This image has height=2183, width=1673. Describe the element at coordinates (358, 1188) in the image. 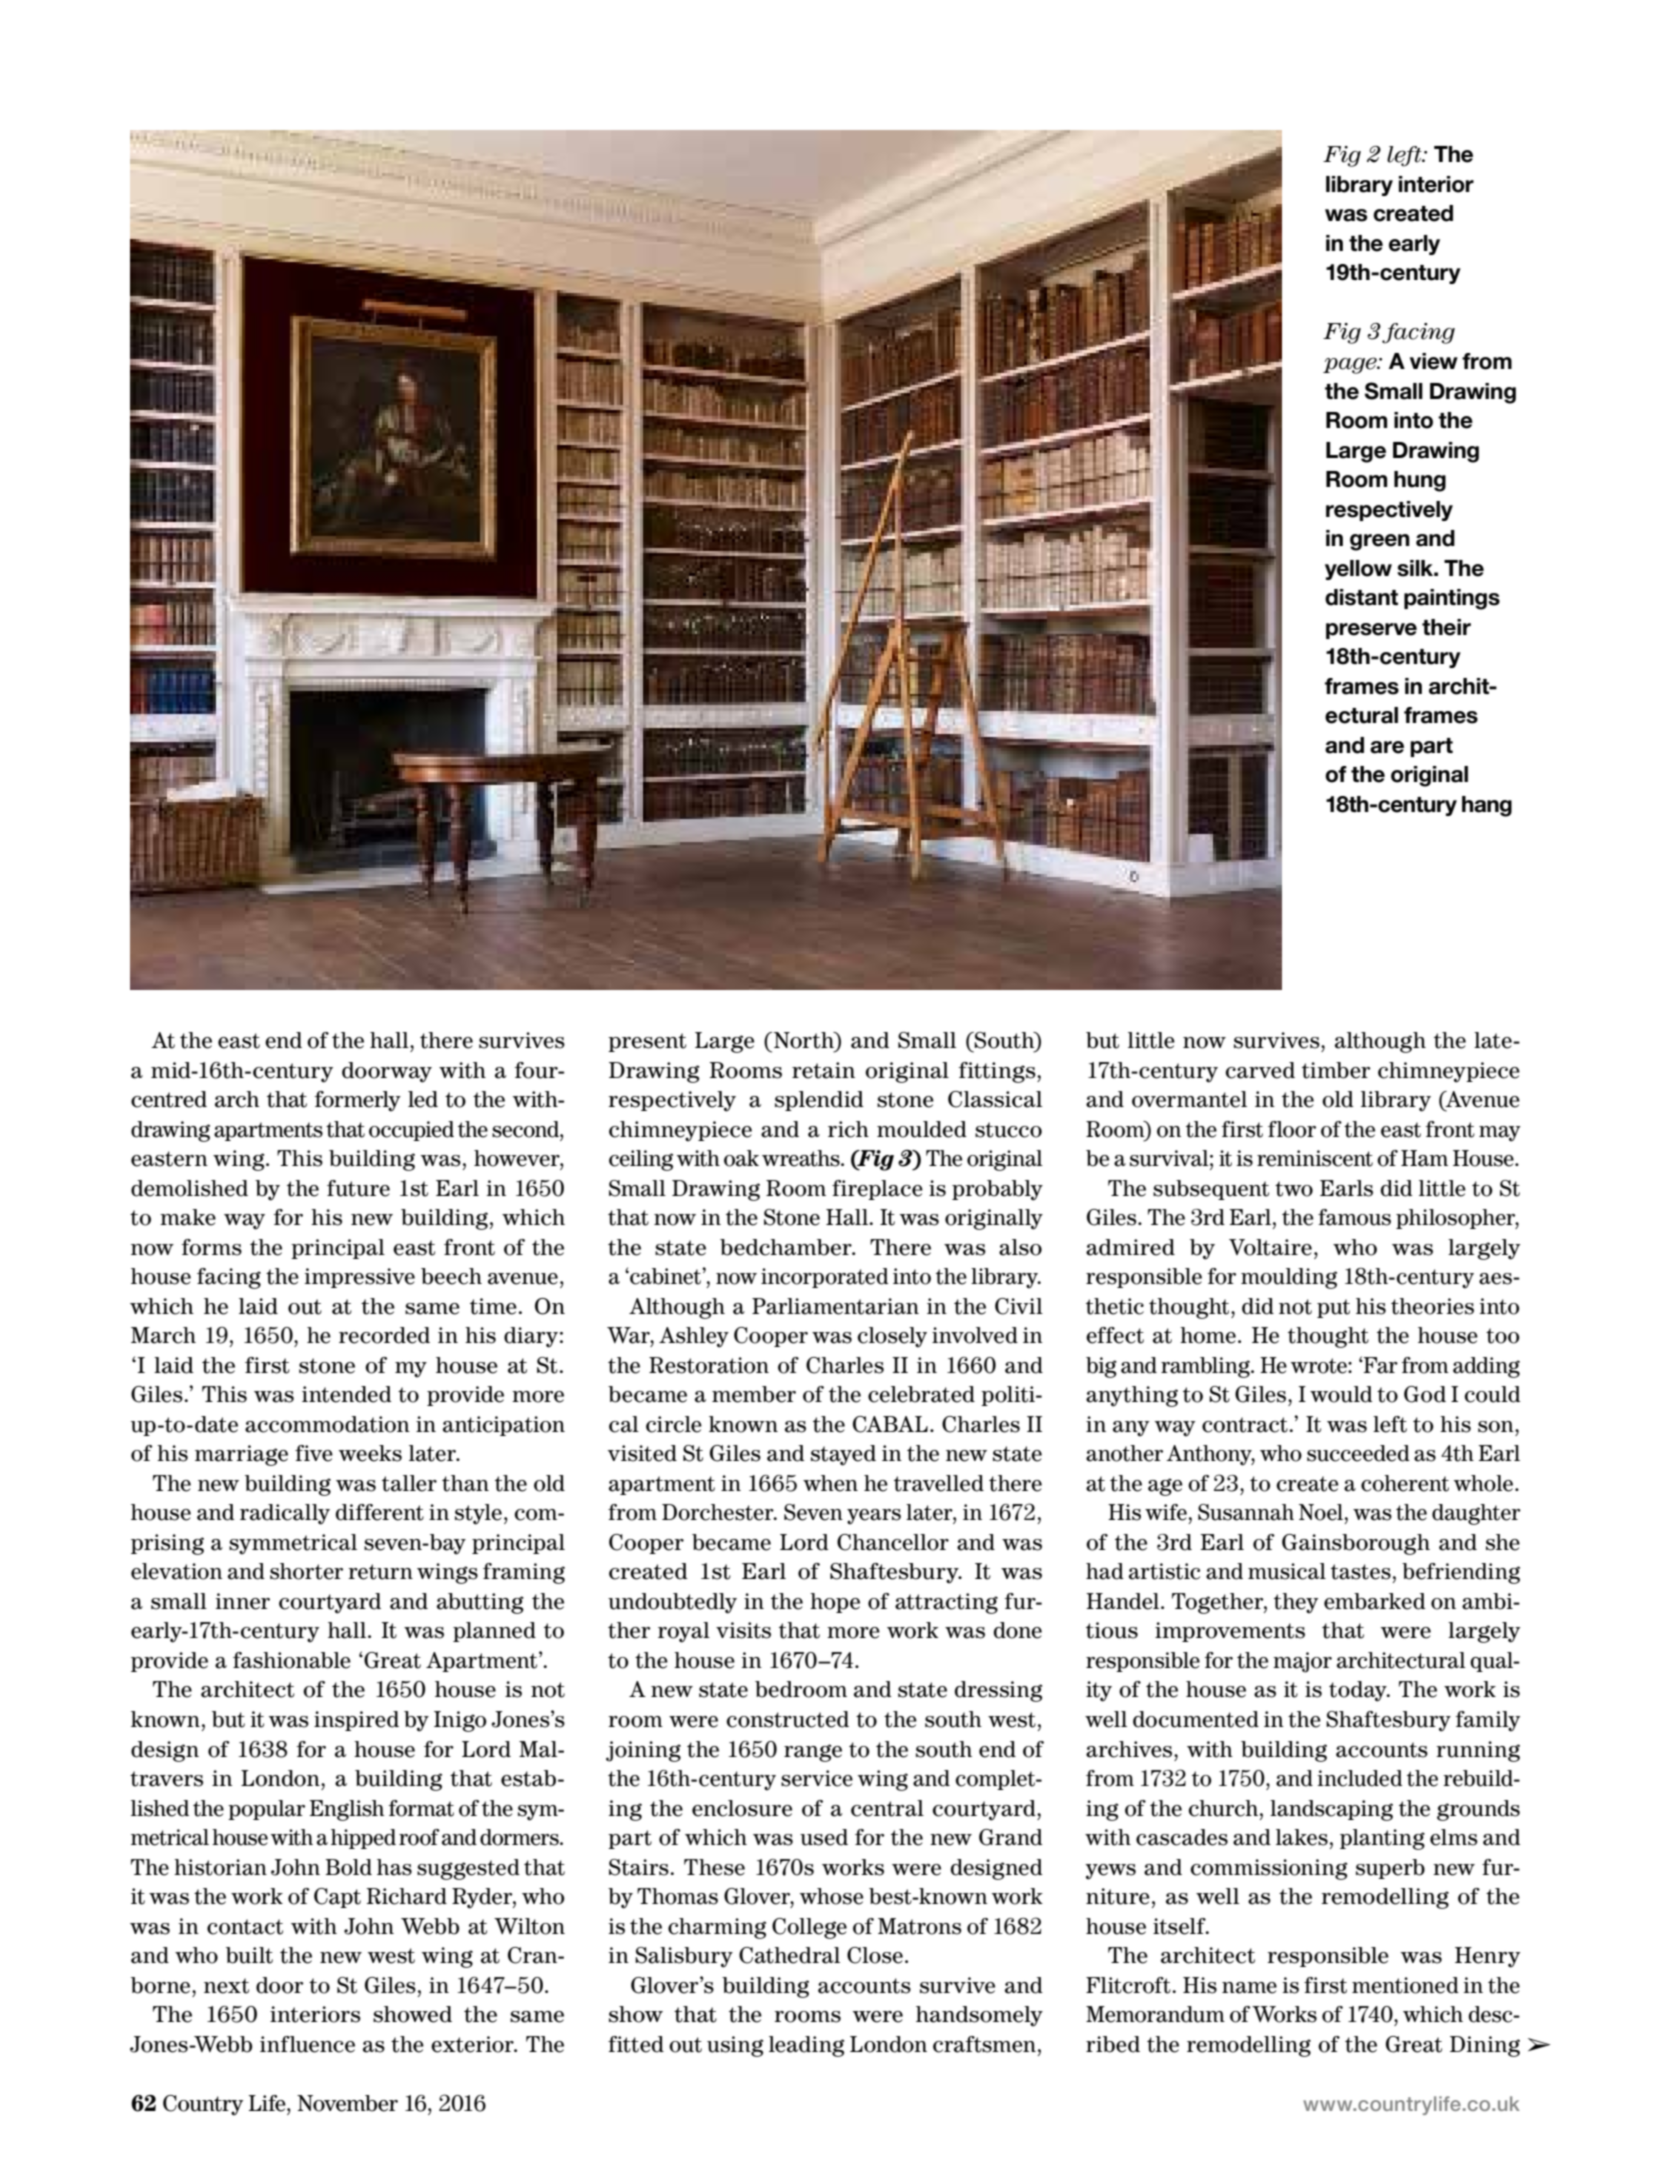

I see `future` at that location.
